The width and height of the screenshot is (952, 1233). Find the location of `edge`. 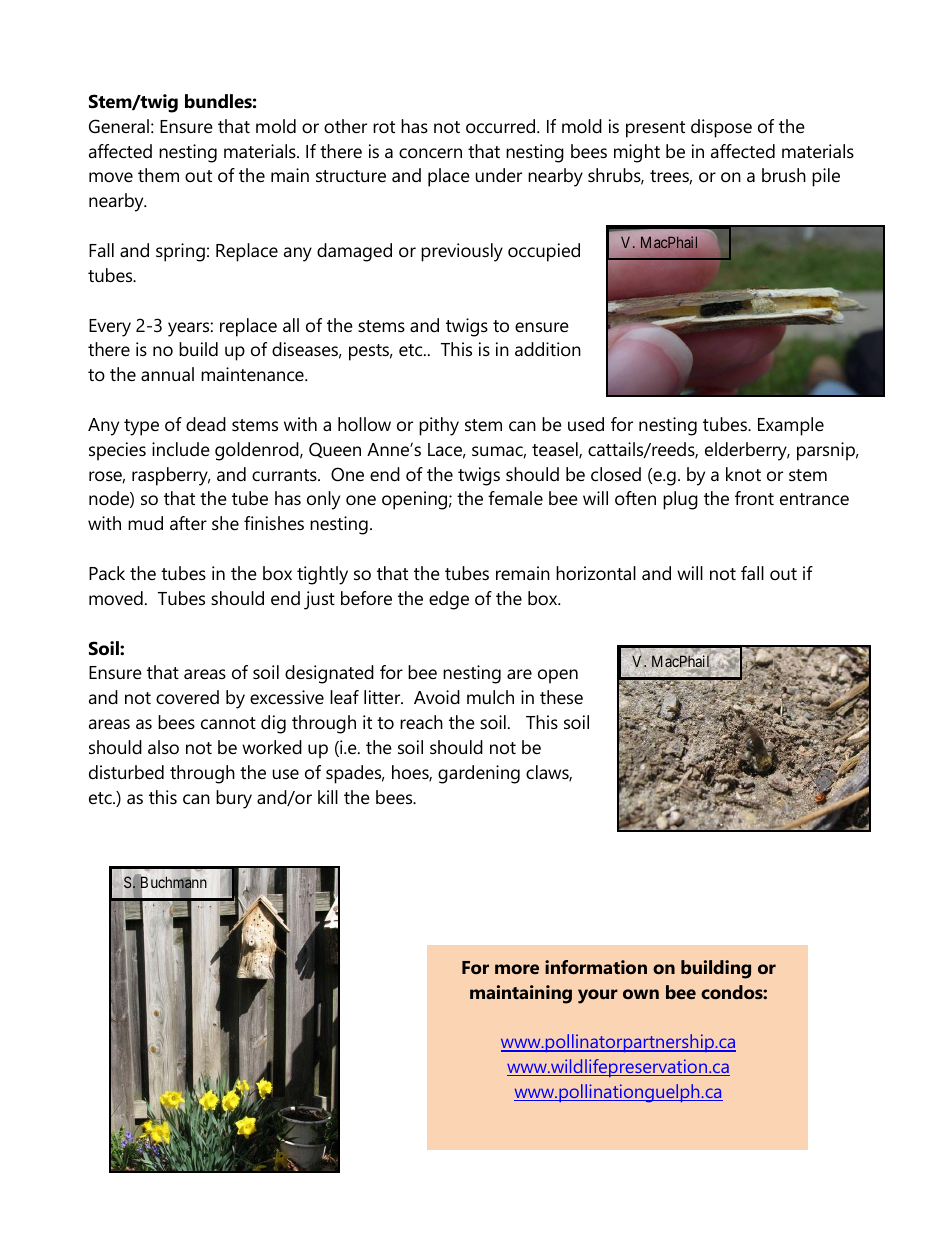

edge is located at coordinates (449, 600).
